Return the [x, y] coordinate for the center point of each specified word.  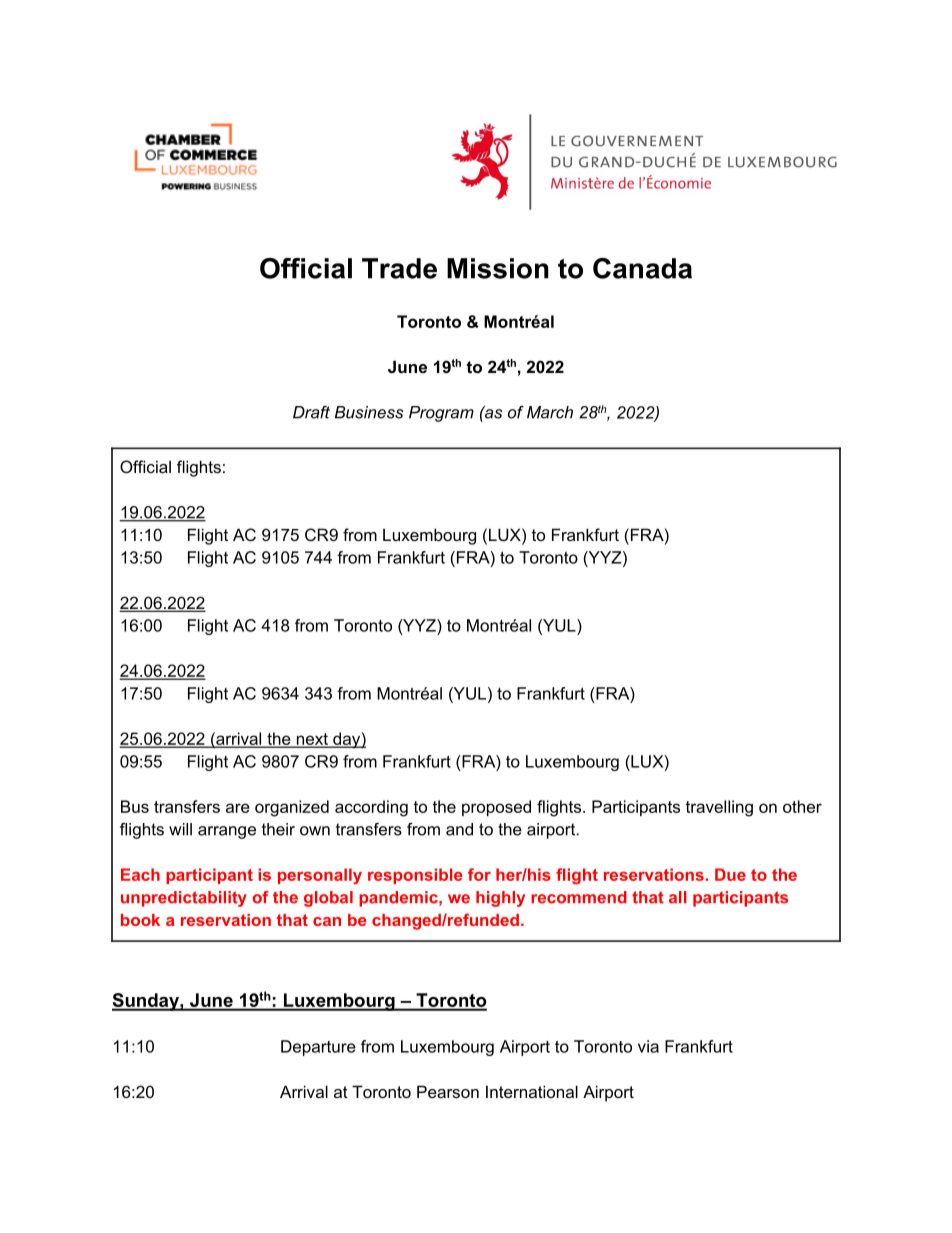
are [238, 808]
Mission [498, 268]
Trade [399, 268]
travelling [719, 808]
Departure [318, 1048]
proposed [496, 808]
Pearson [448, 1091]
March [550, 412]
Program [441, 414]
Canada [642, 268]
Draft [311, 412]
